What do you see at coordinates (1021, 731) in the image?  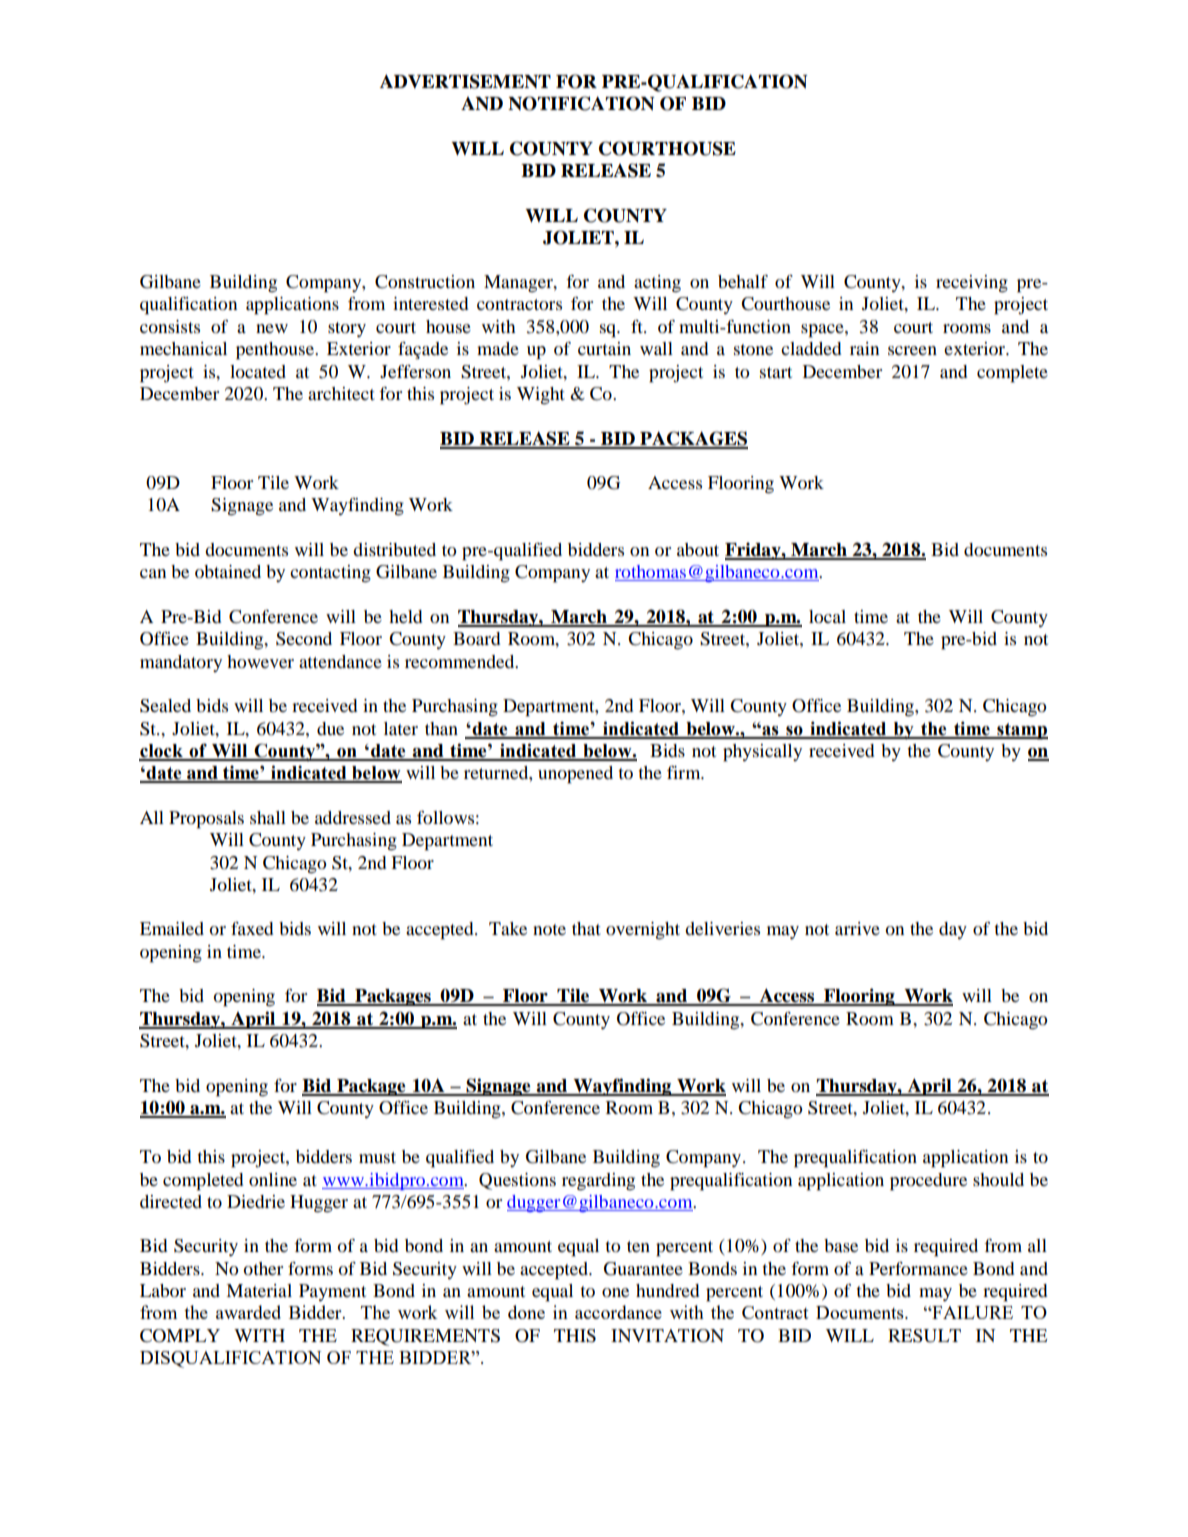 I see `stamp` at bounding box center [1021, 731].
